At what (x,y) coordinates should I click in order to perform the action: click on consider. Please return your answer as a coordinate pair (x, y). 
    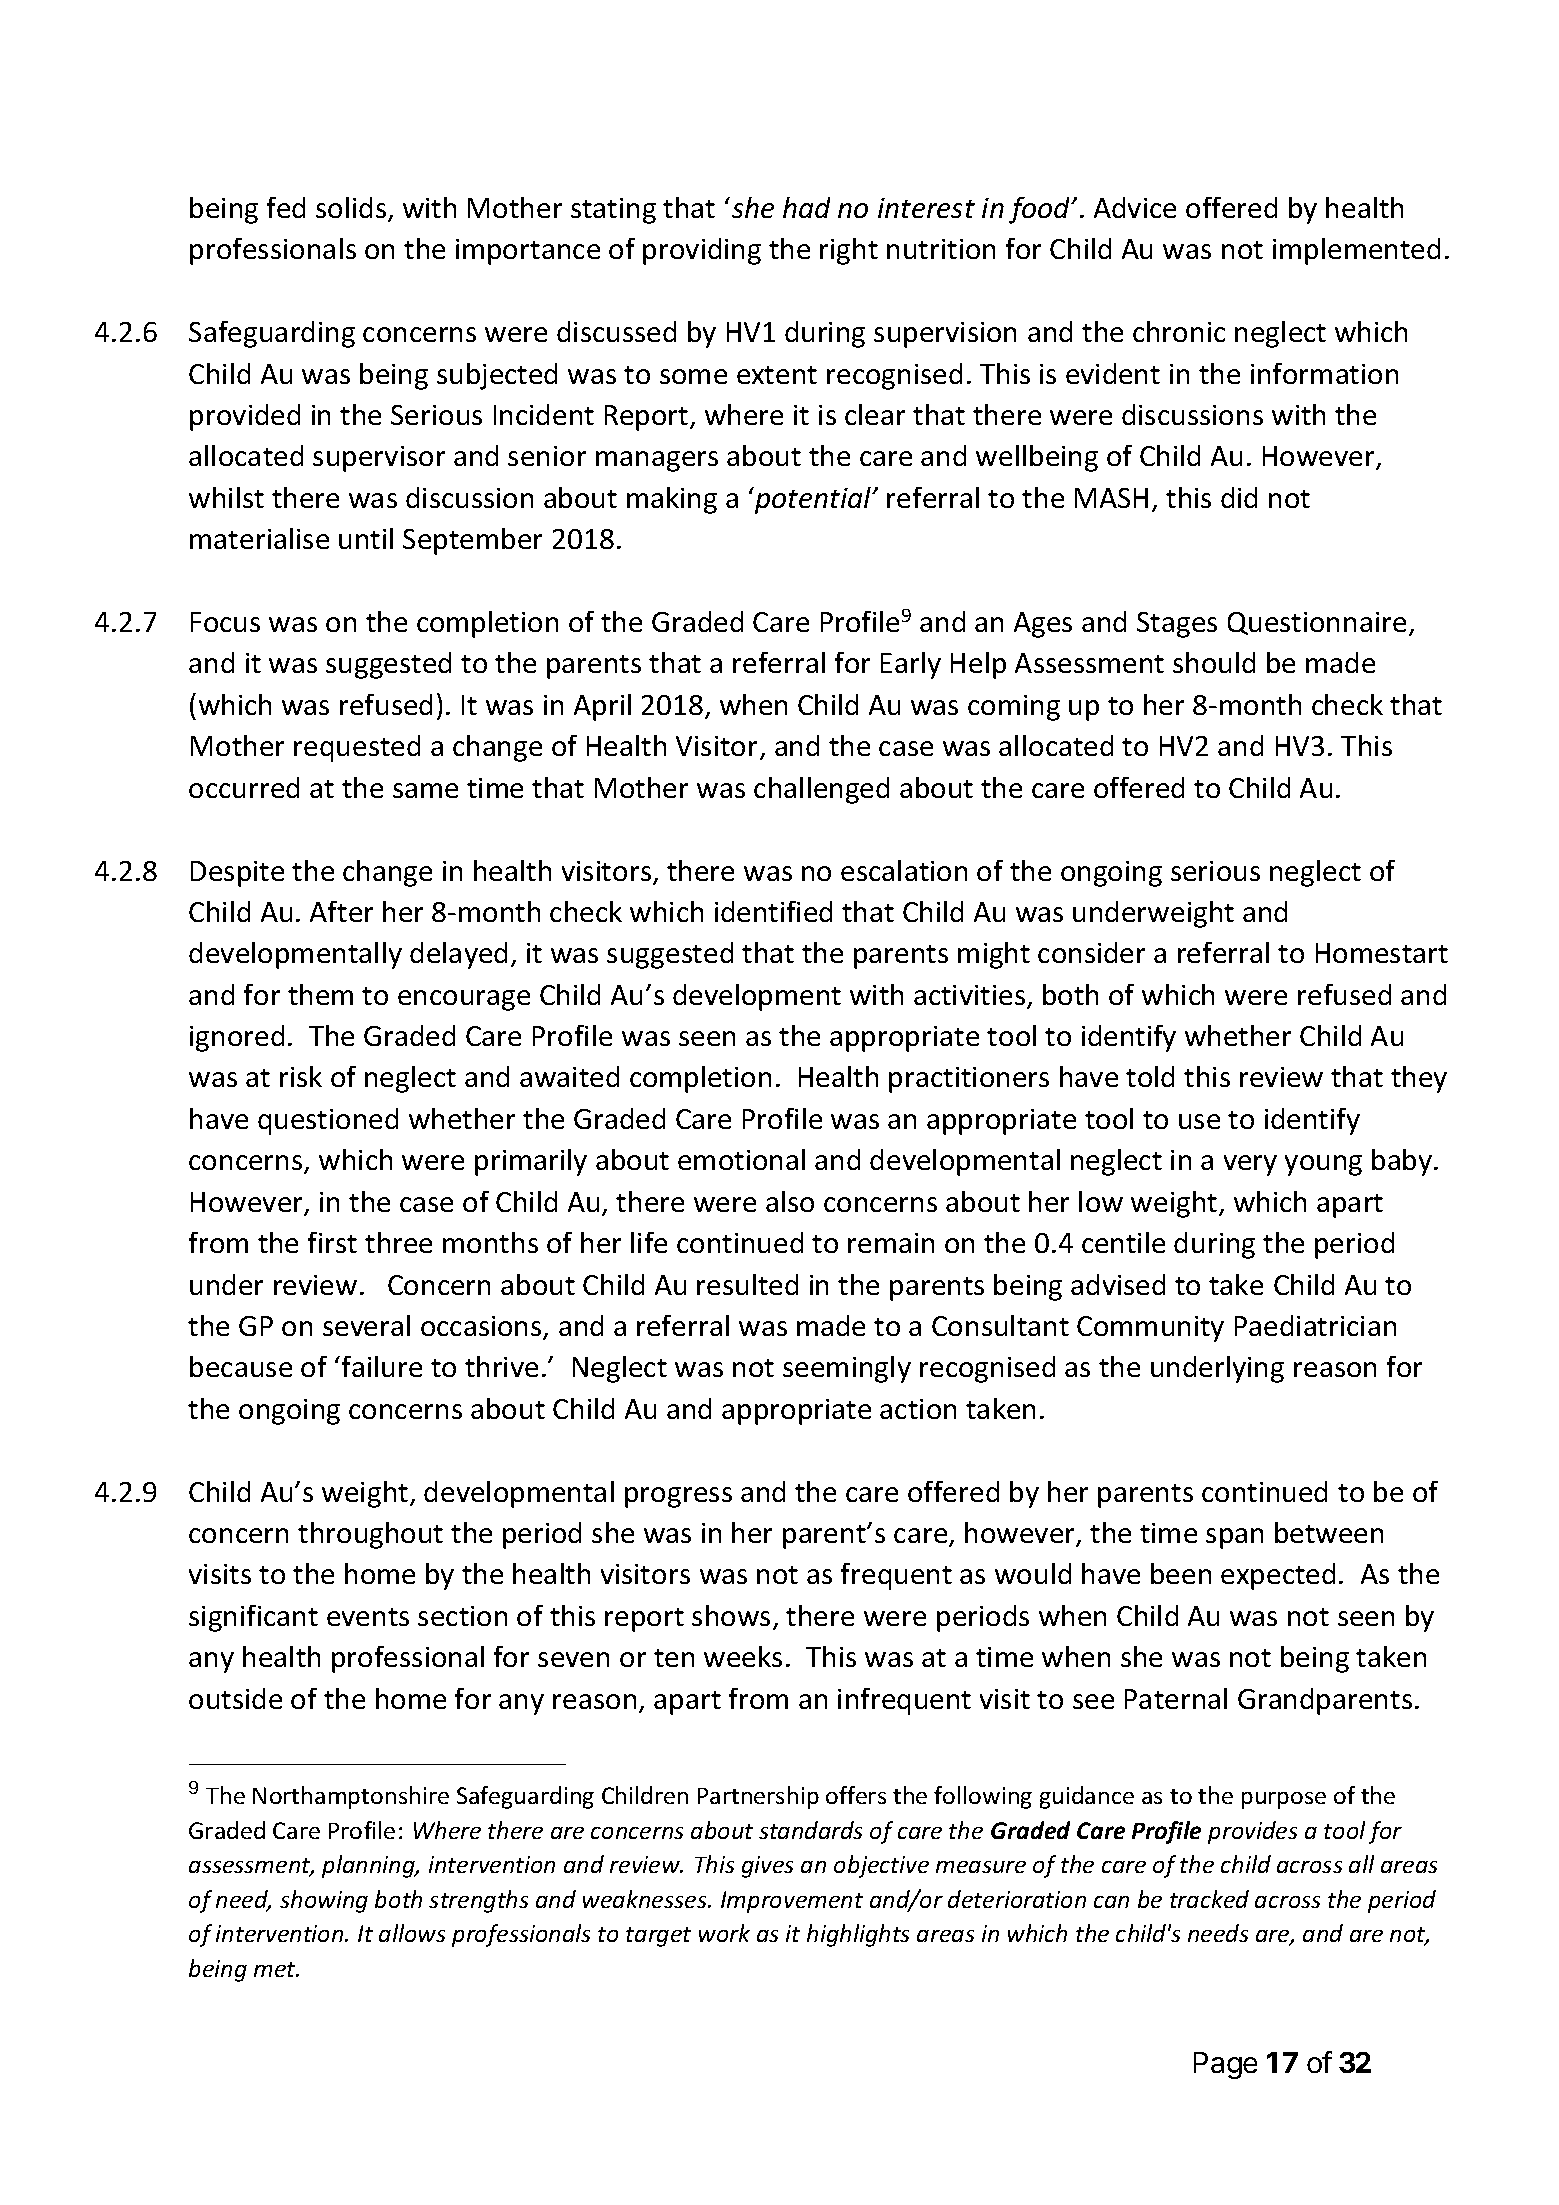
    Looking at the image, I should click on (1091, 952).
